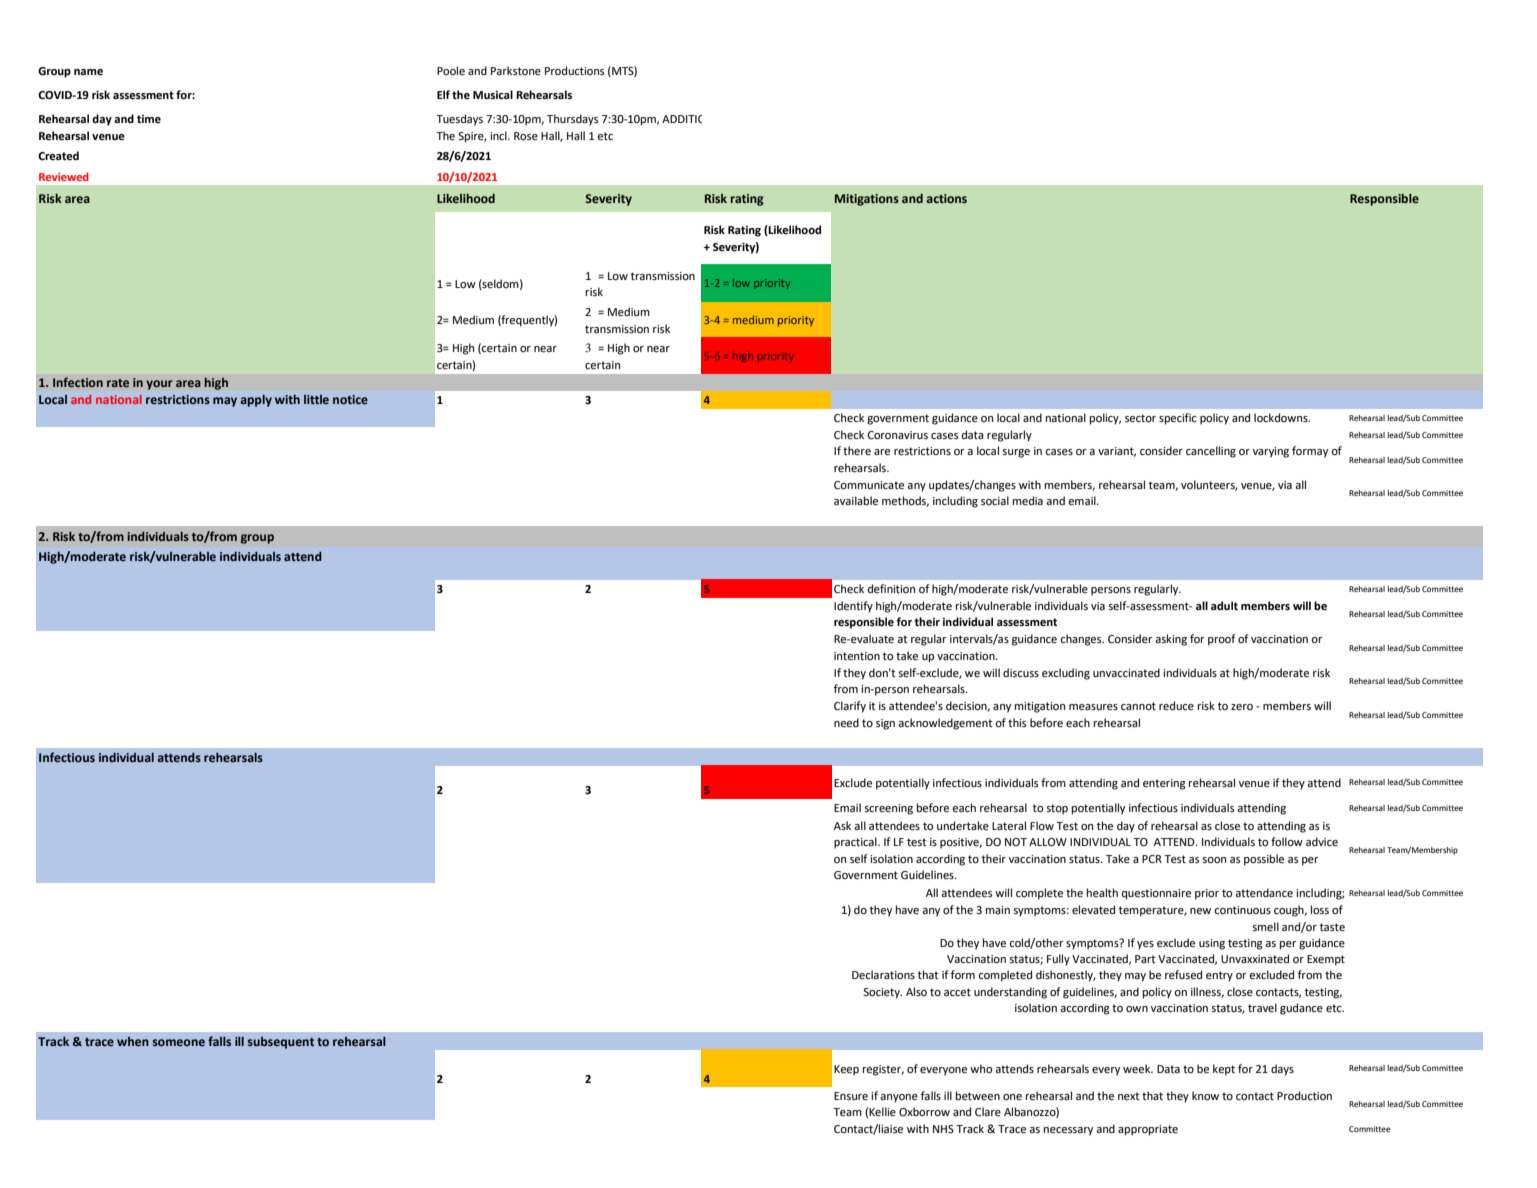 The height and width of the screenshot is (1188, 1537). What do you see at coordinates (281, 1043) in the screenshot?
I see `subsequent` at bounding box center [281, 1043].
